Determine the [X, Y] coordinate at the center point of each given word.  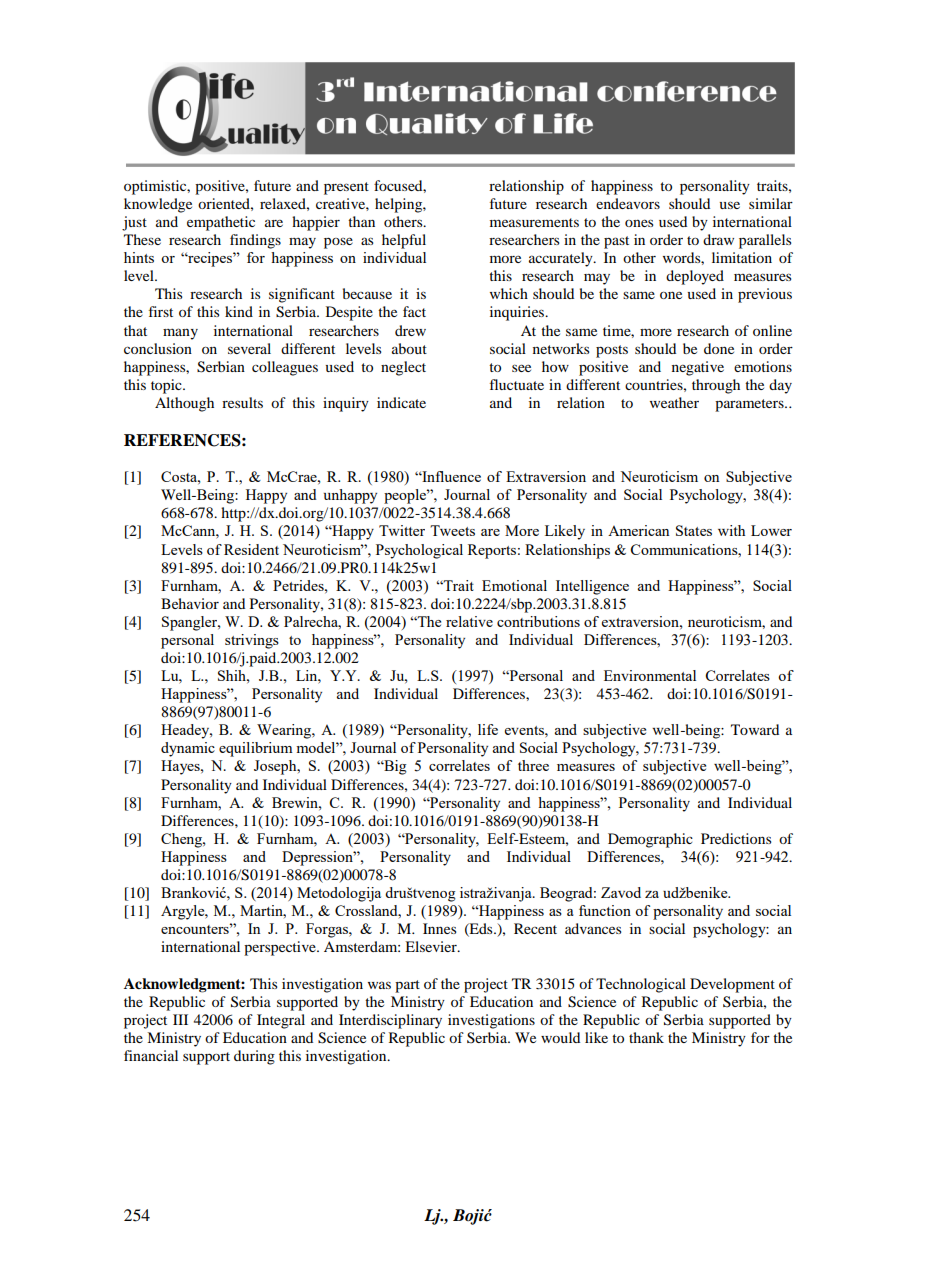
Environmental [650, 675]
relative [469, 621]
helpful [404, 241]
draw [718, 239]
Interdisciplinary [390, 1021]
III [180, 1019]
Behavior [190, 603]
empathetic [221, 223]
